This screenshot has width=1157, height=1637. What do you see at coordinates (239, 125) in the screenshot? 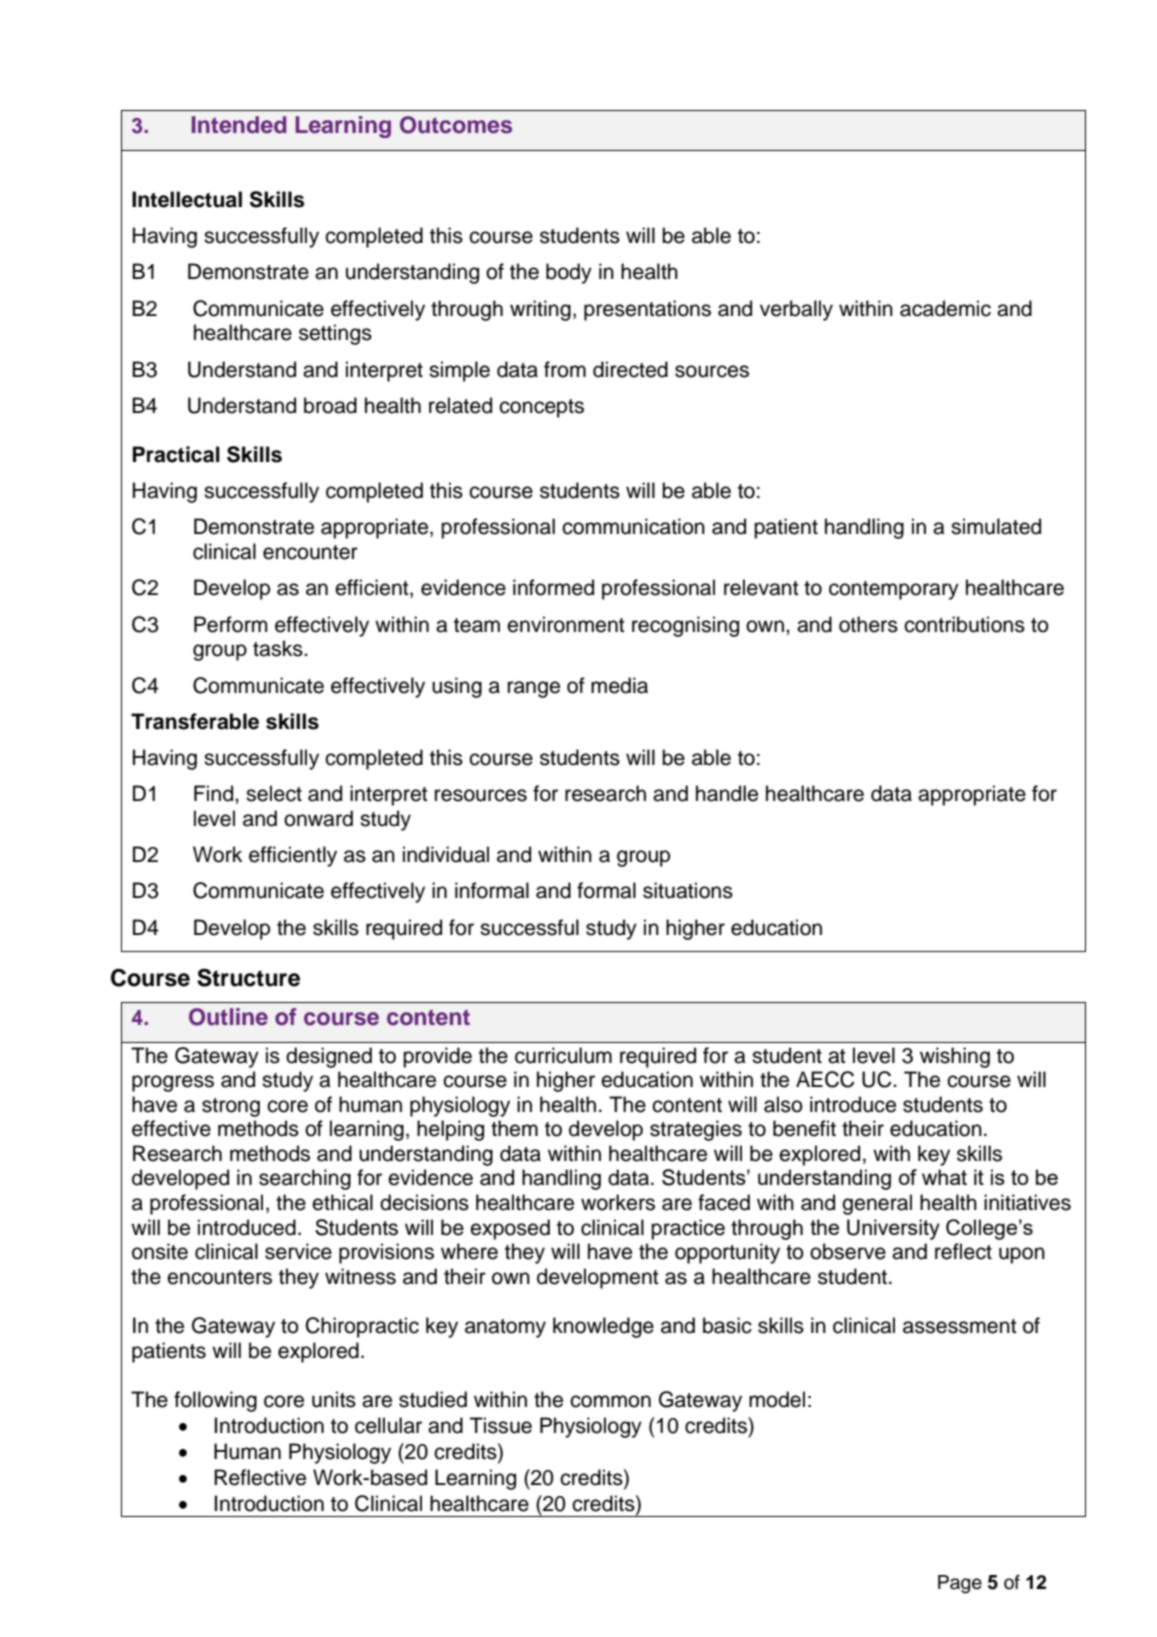
I see `Intended` at bounding box center [239, 125].
